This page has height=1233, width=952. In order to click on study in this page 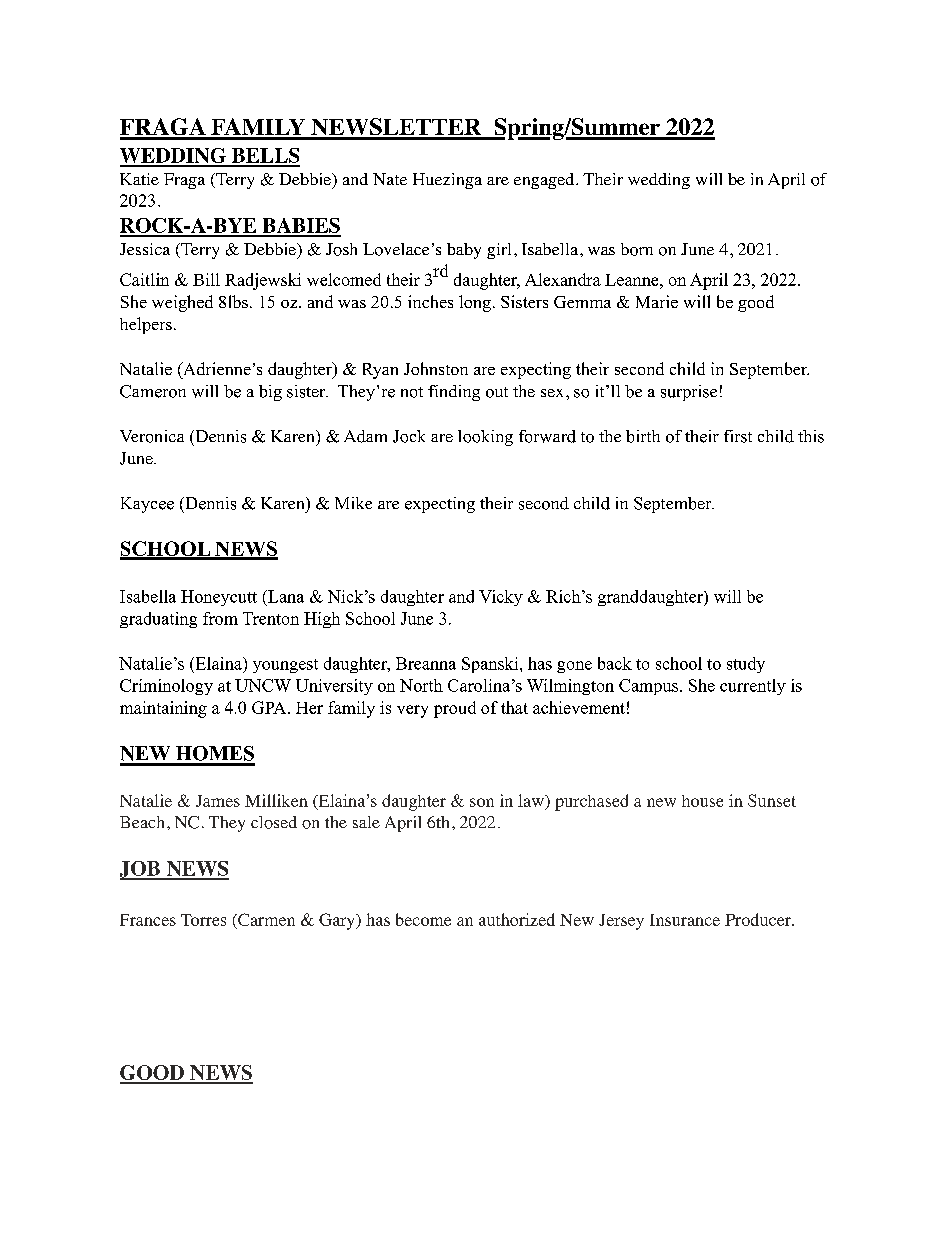, I will do `click(746, 665)`.
